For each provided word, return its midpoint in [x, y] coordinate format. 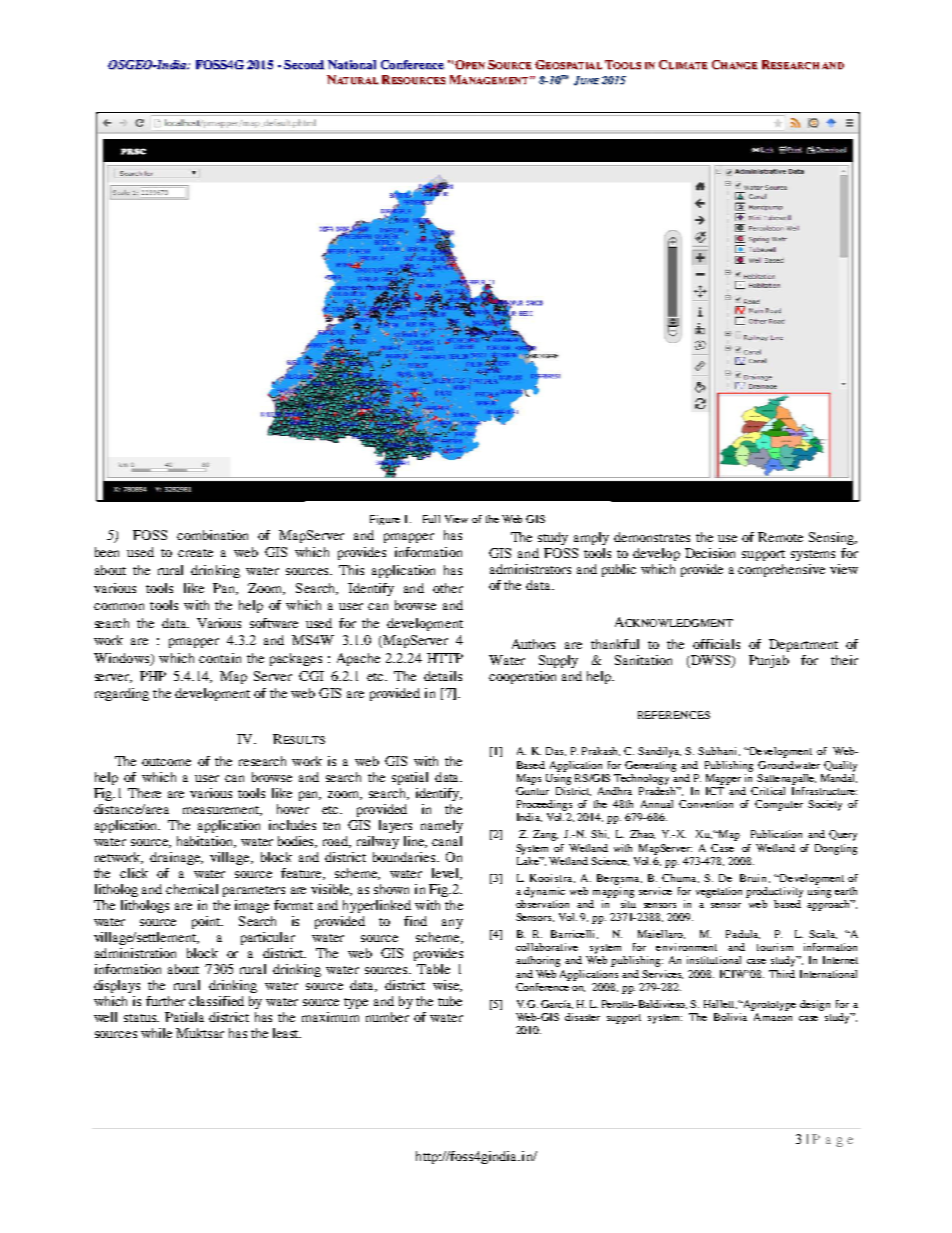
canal [447, 841]
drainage [176, 858]
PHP [153, 676]
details [443, 676]
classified [216, 1001]
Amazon [773, 1017]
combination [212, 535]
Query [843, 835]
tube [450, 1001]
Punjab [769, 661]
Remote [780, 537]
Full [431, 519]
